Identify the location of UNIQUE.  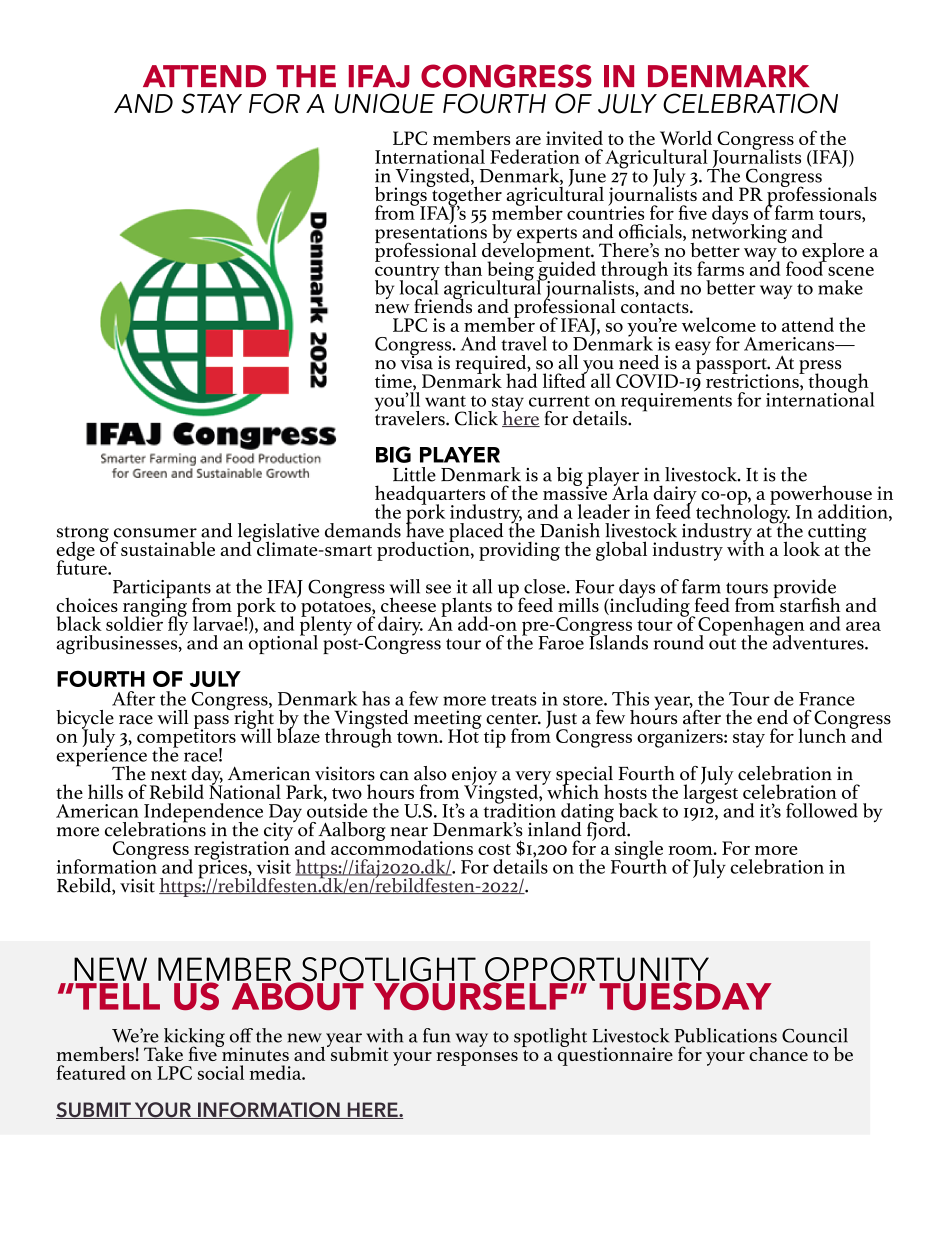
(385, 103).
